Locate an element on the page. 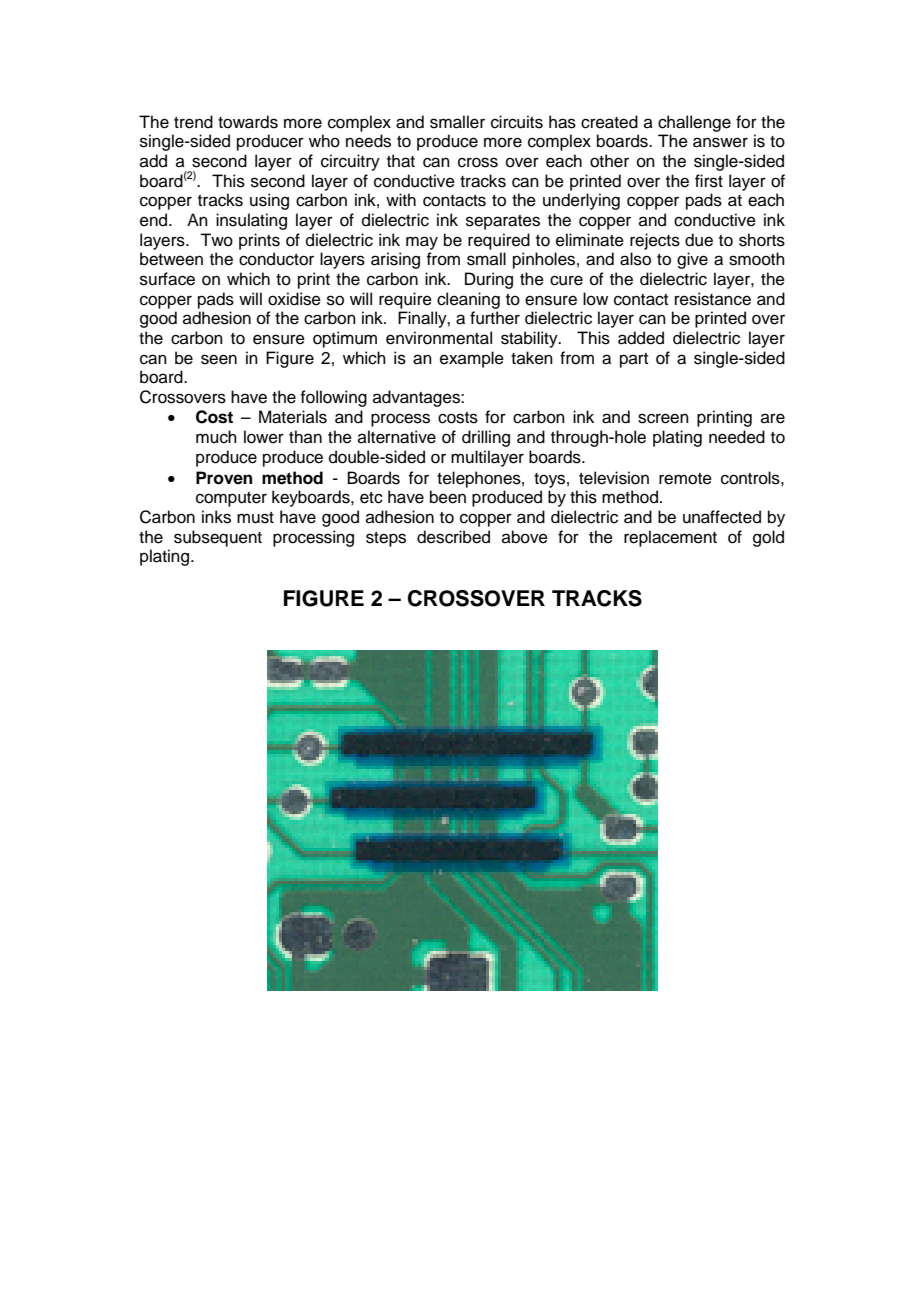 The width and height of the page is (924, 1308). towards is located at coordinates (248, 122).
